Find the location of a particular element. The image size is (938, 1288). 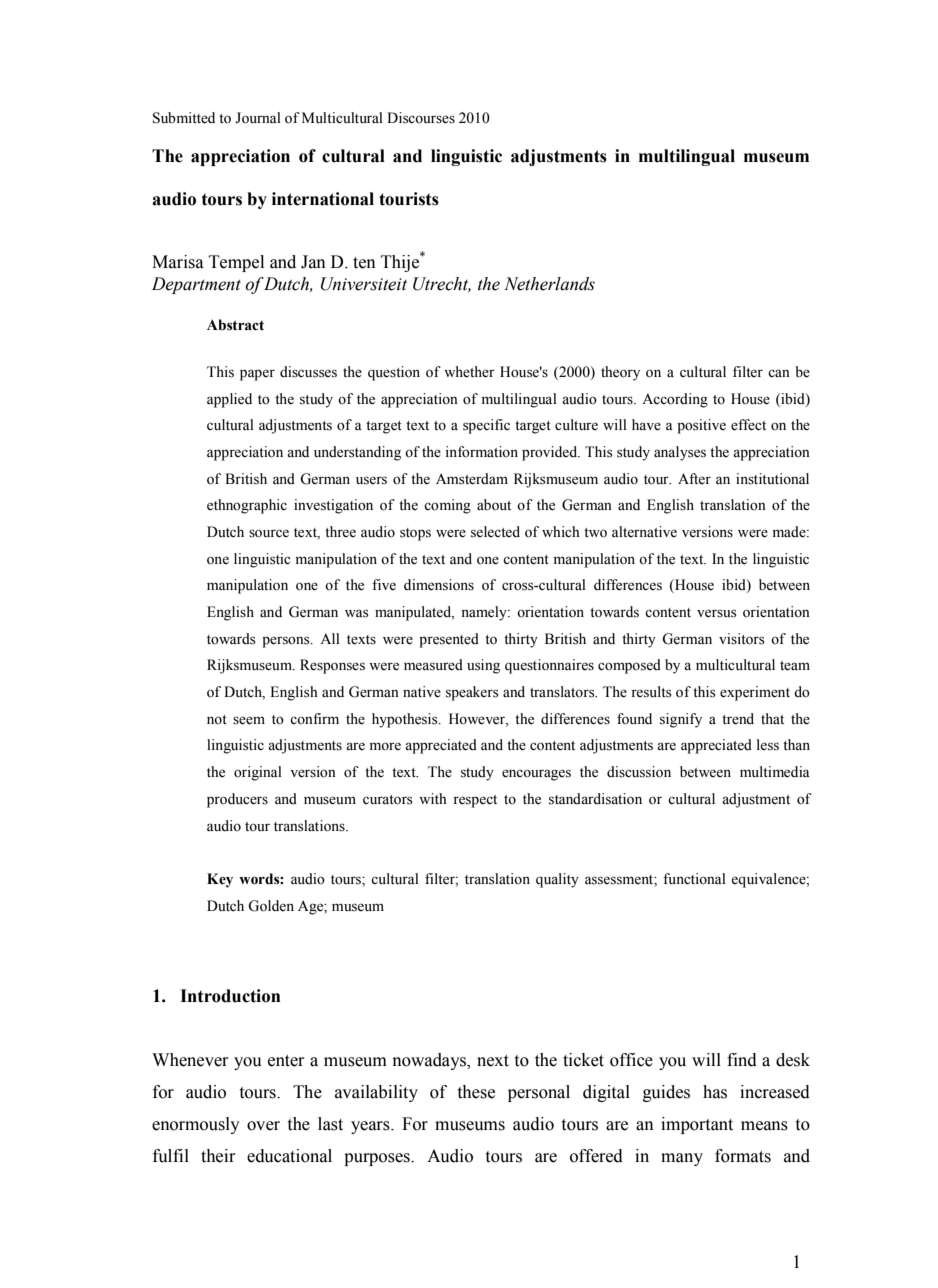

Journal is located at coordinates (258, 118).
